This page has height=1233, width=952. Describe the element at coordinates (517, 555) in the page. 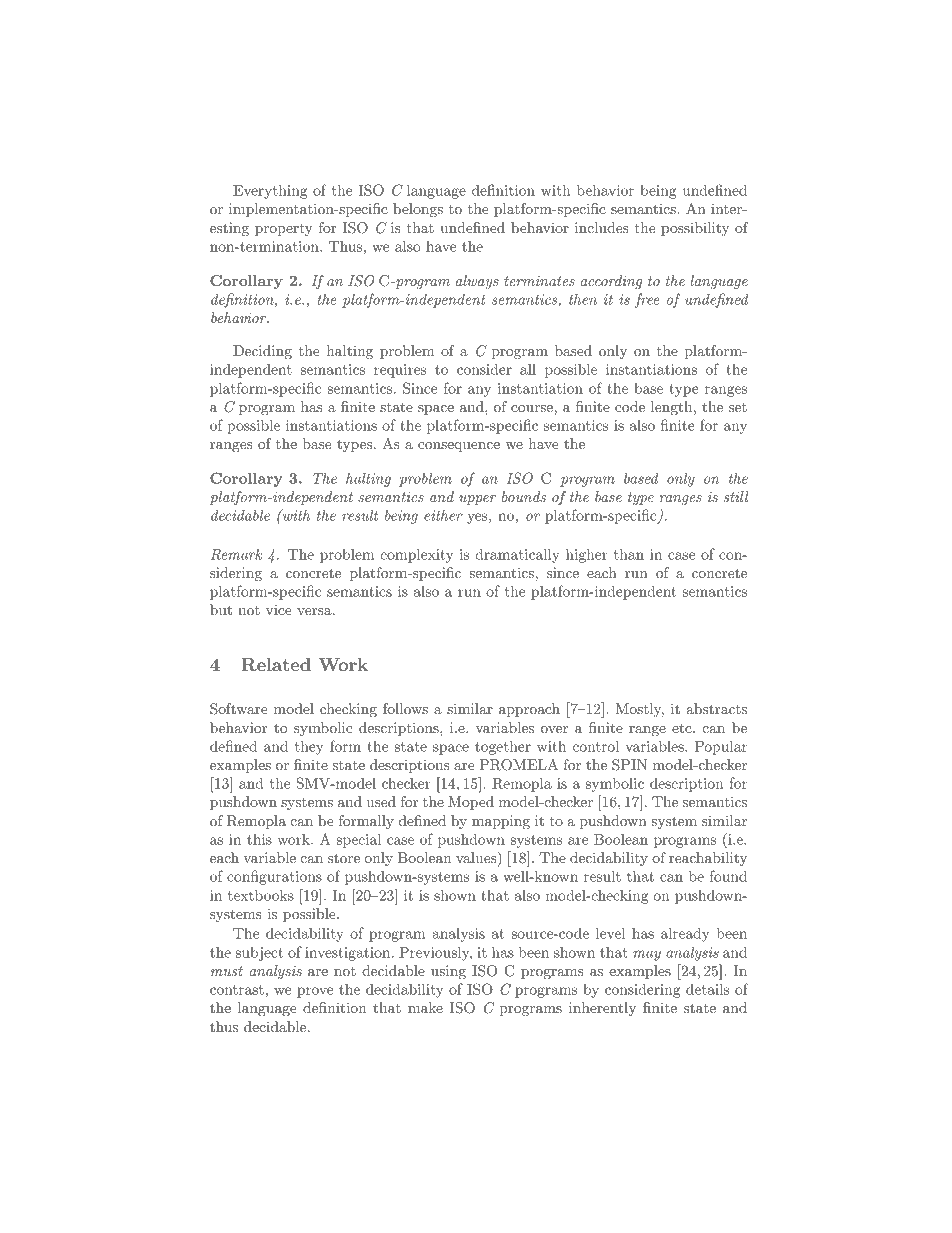

I see `dramatically` at that location.
